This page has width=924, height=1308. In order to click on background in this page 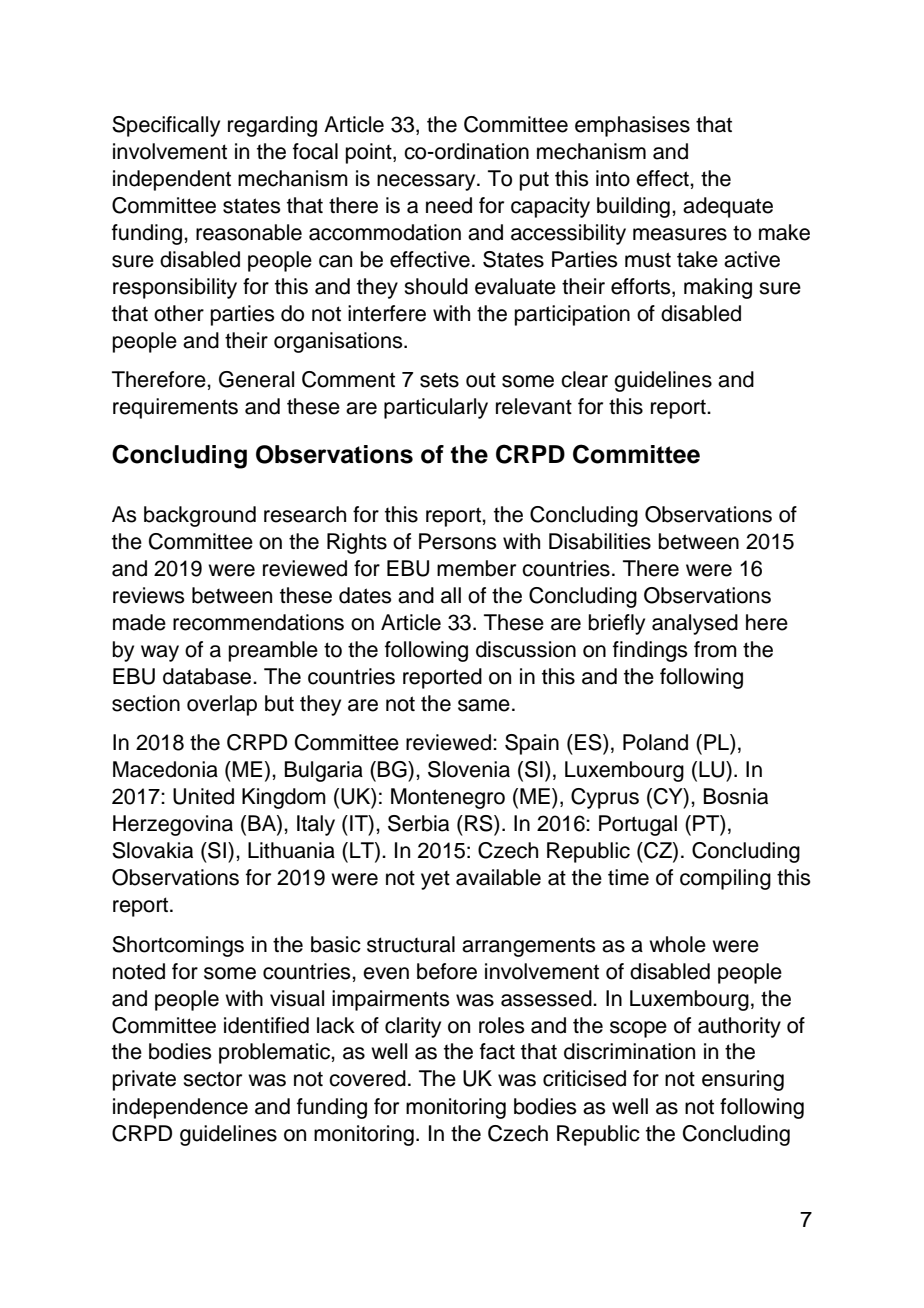, I will do `click(200, 516)`.
